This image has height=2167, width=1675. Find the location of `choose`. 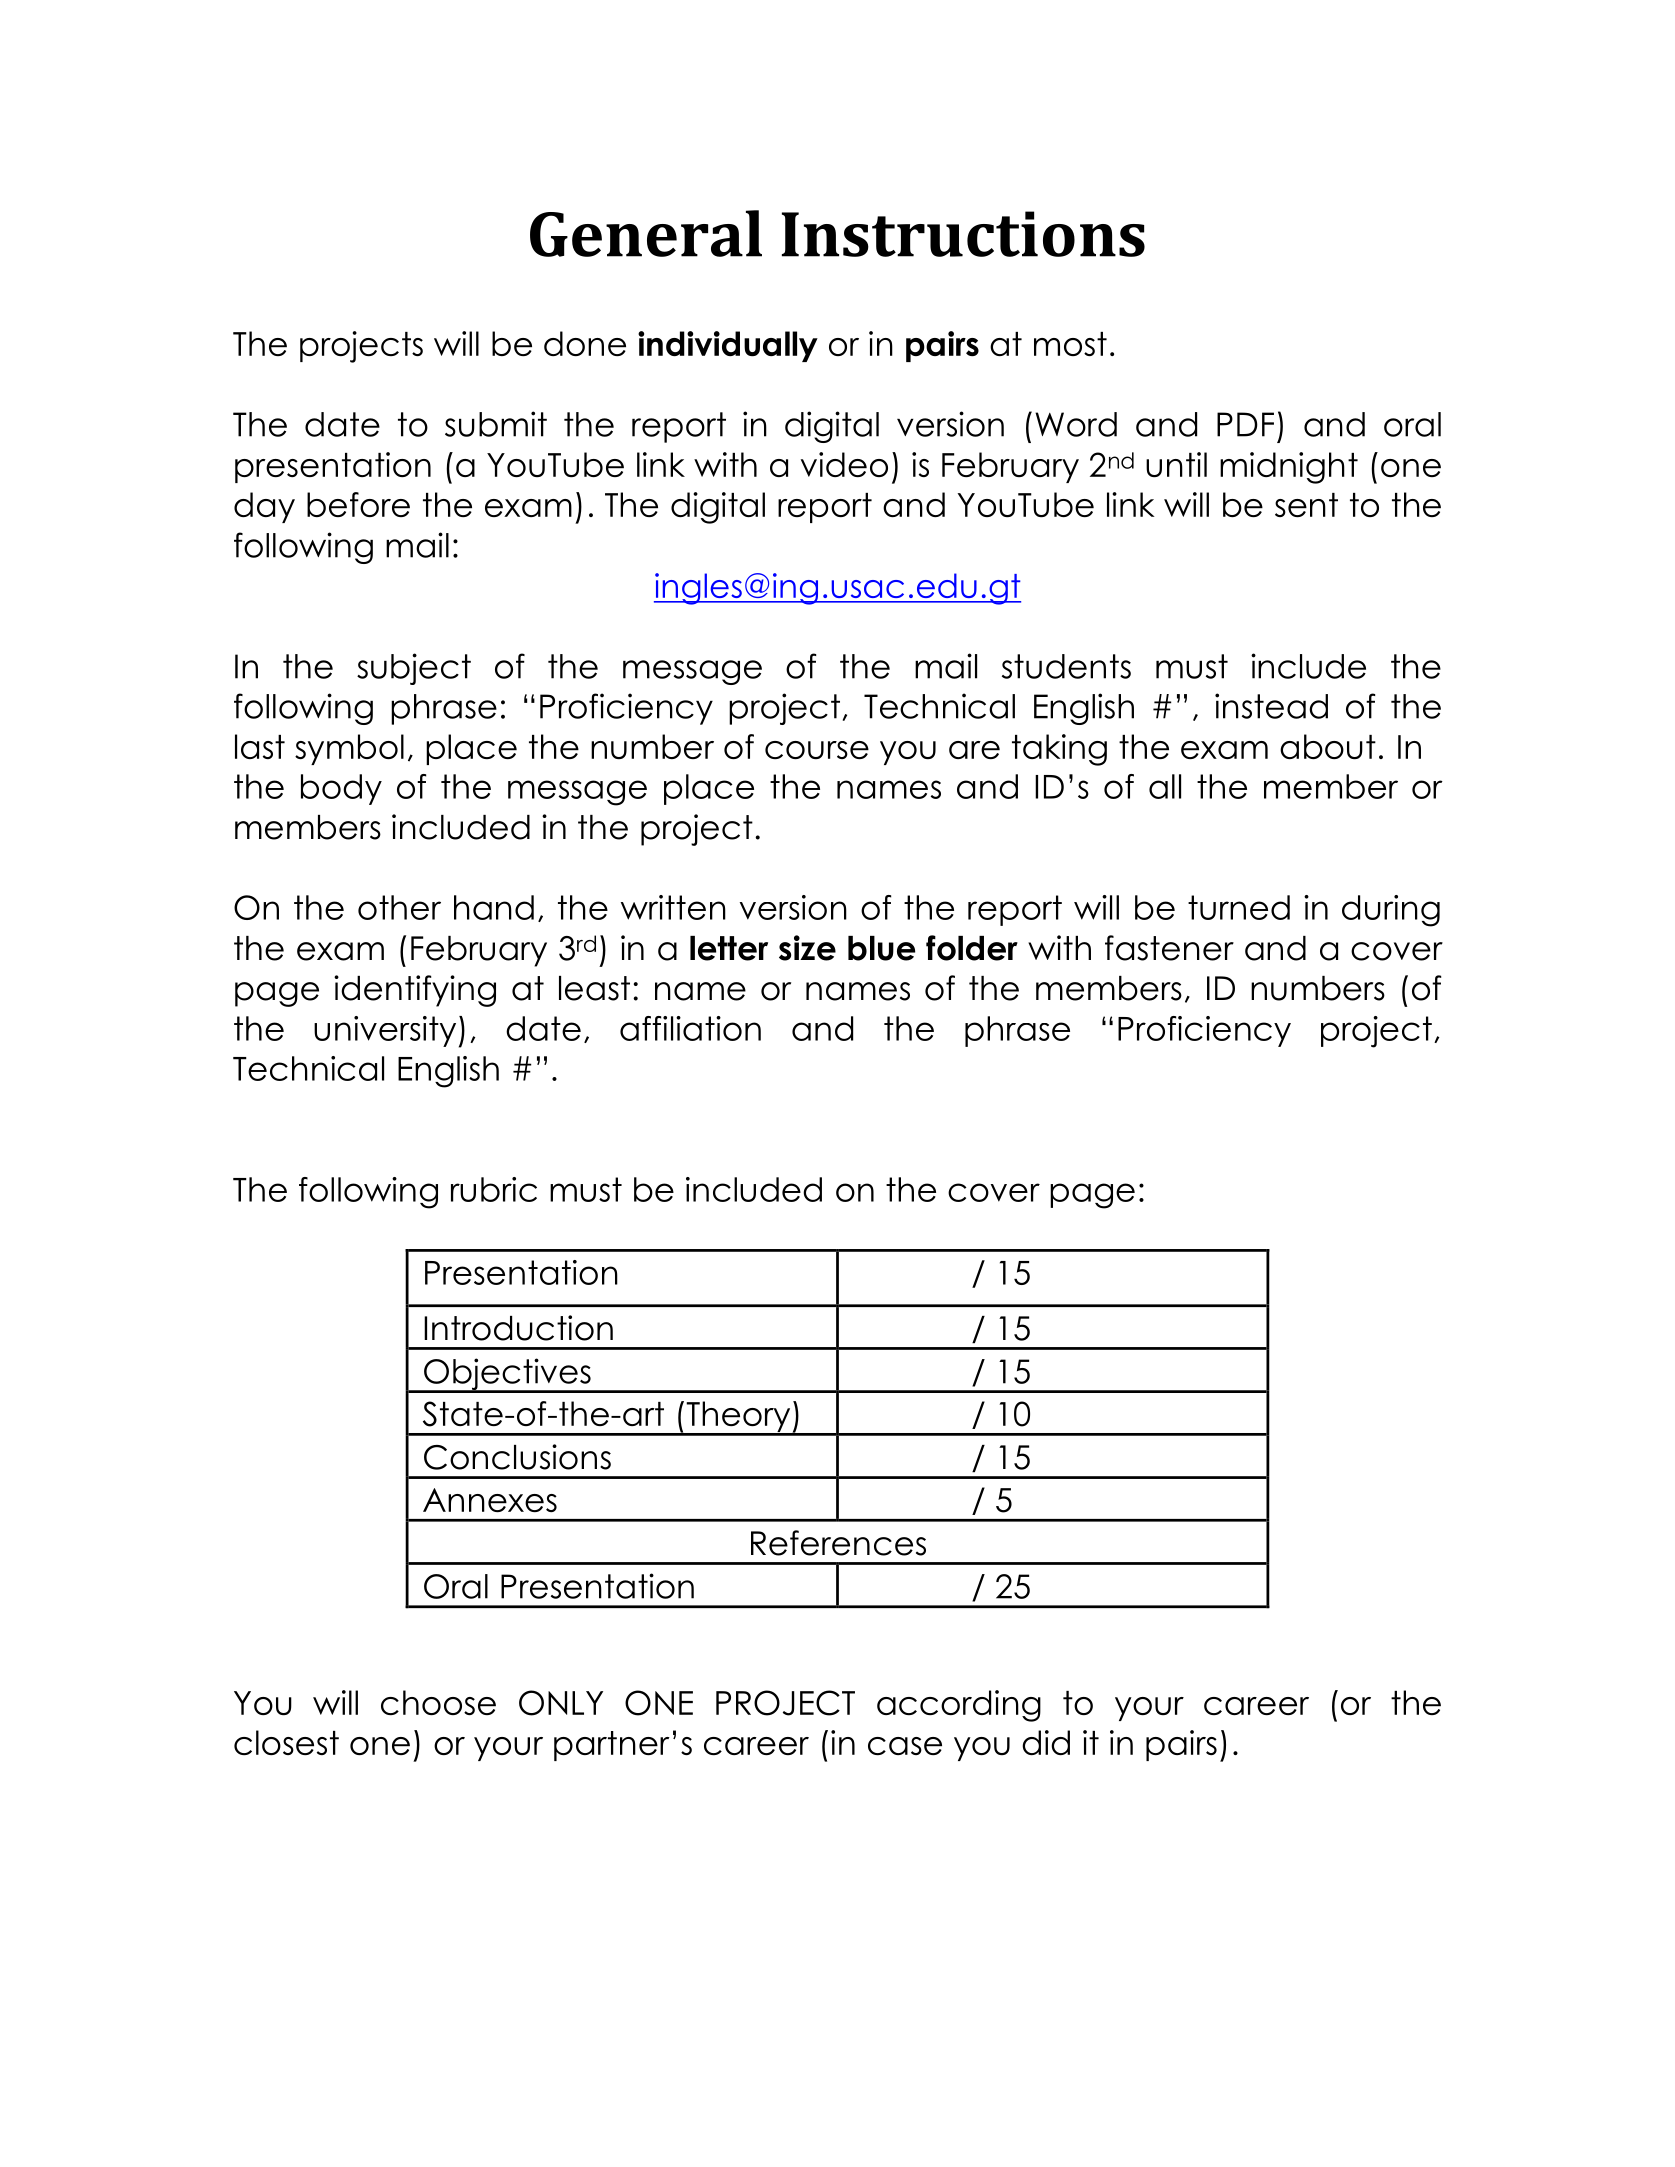

choose is located at coordinates (438, 1702).
